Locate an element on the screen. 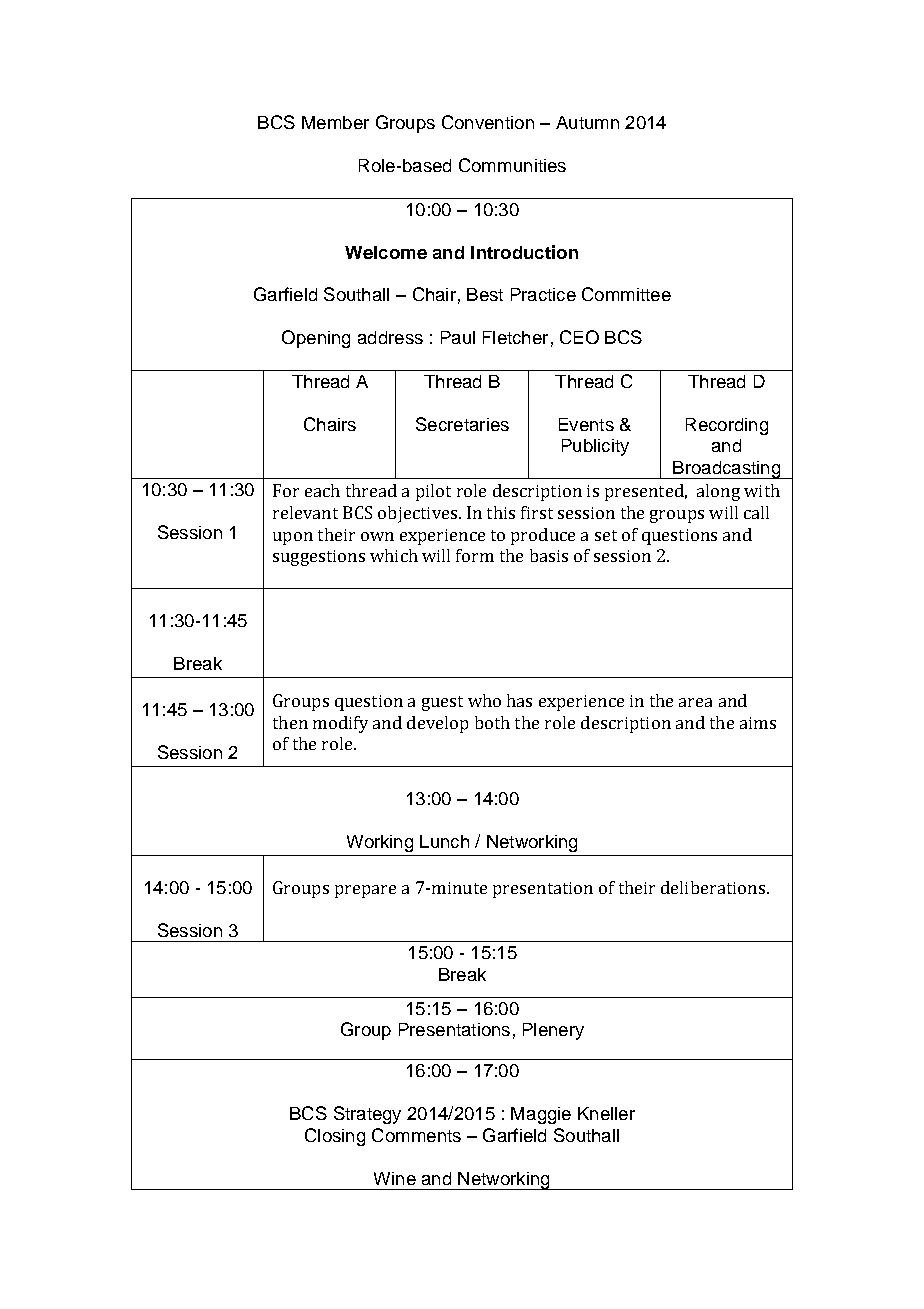 The height and width of the screenshot is (1309, 924). Autumn is located at coordinates (587, 122).
